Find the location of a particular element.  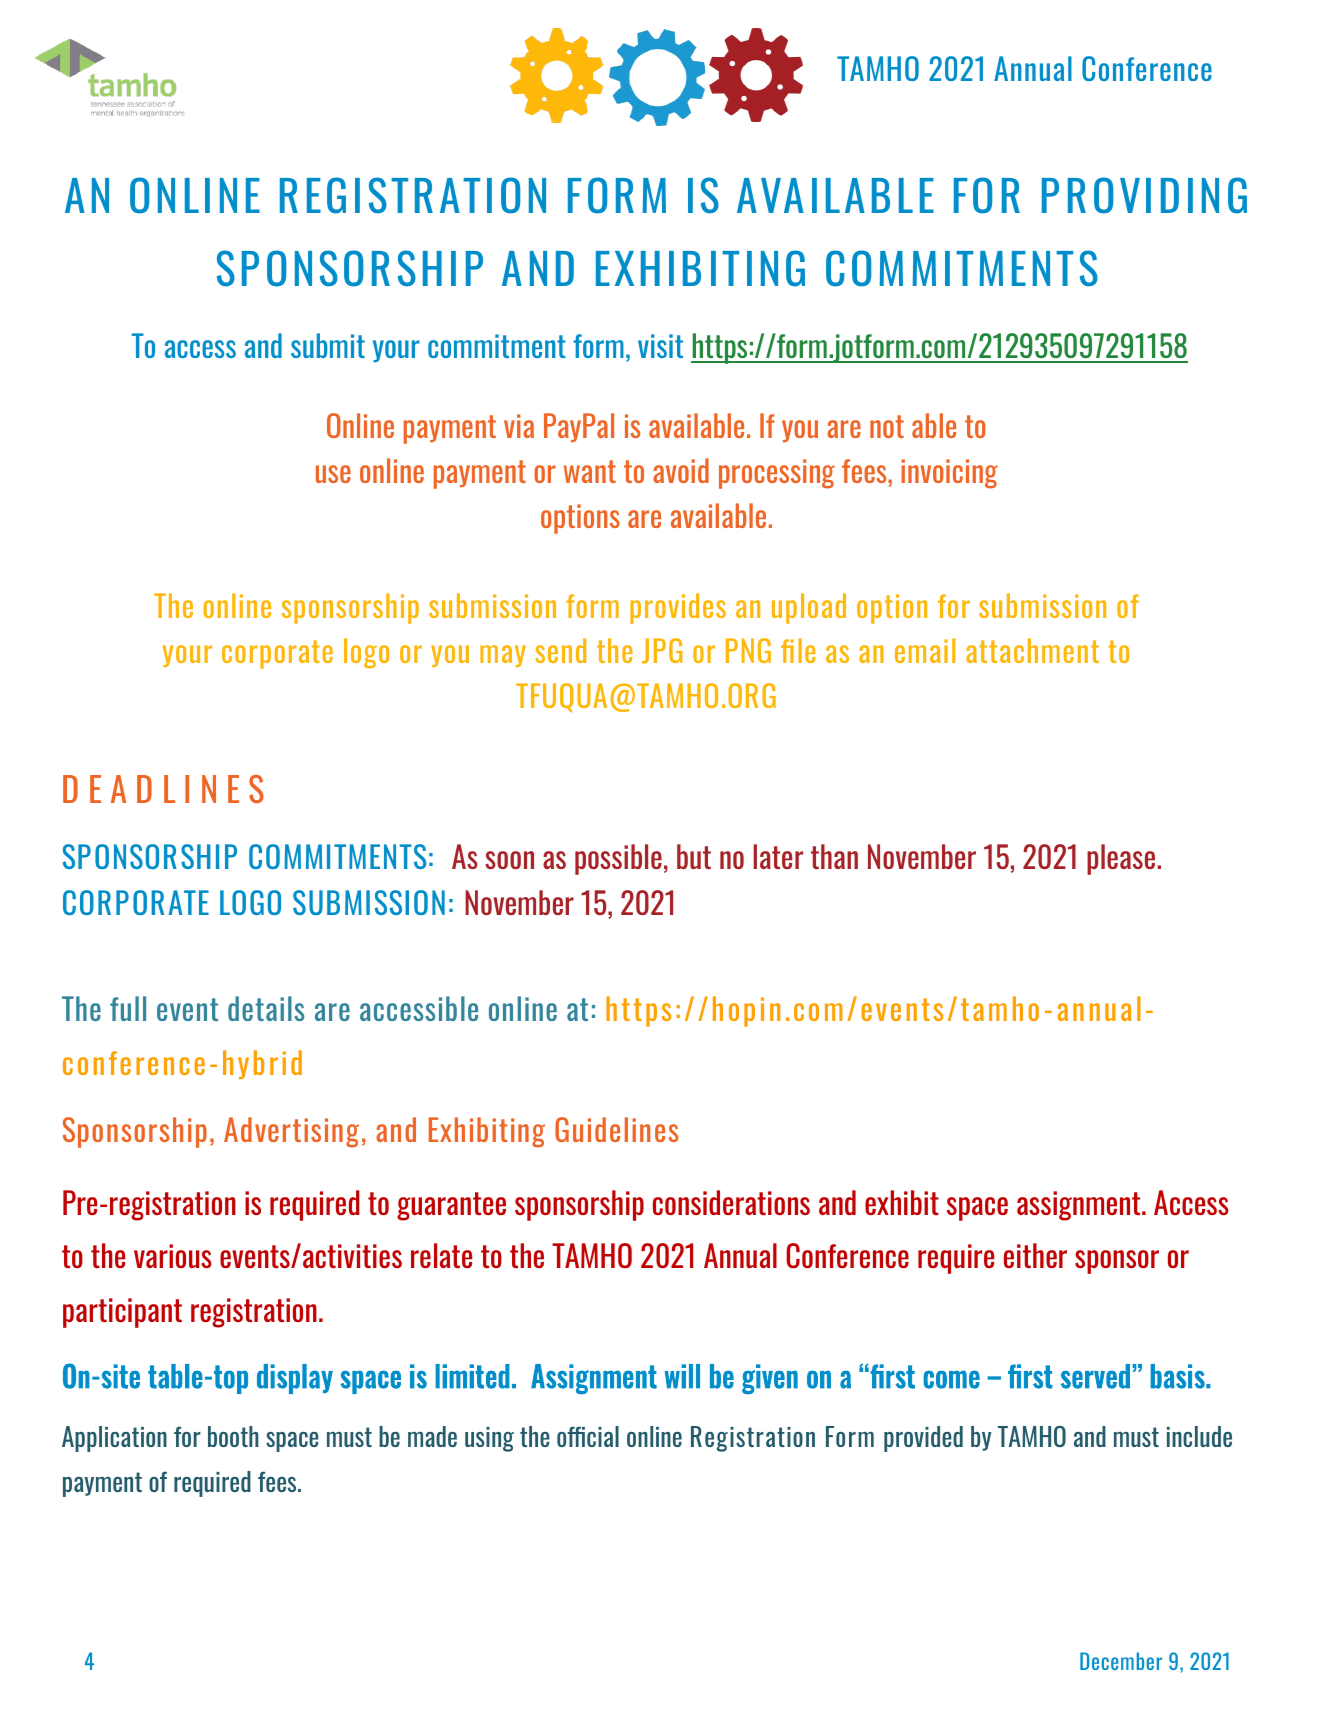

use is located at coordinates (333, 474).
